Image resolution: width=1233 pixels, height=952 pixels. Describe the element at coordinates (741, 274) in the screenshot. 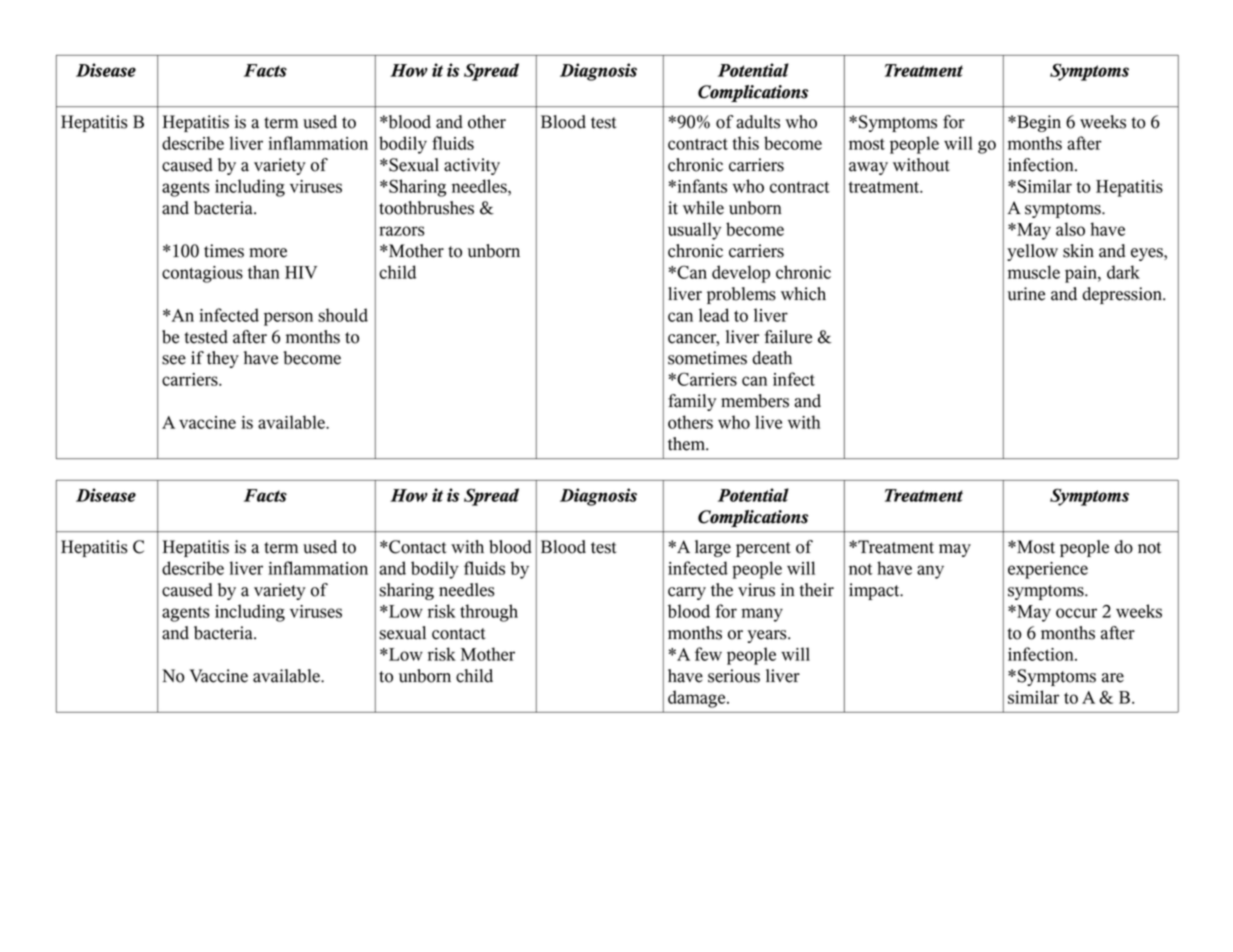

I see `develop` at that location.
